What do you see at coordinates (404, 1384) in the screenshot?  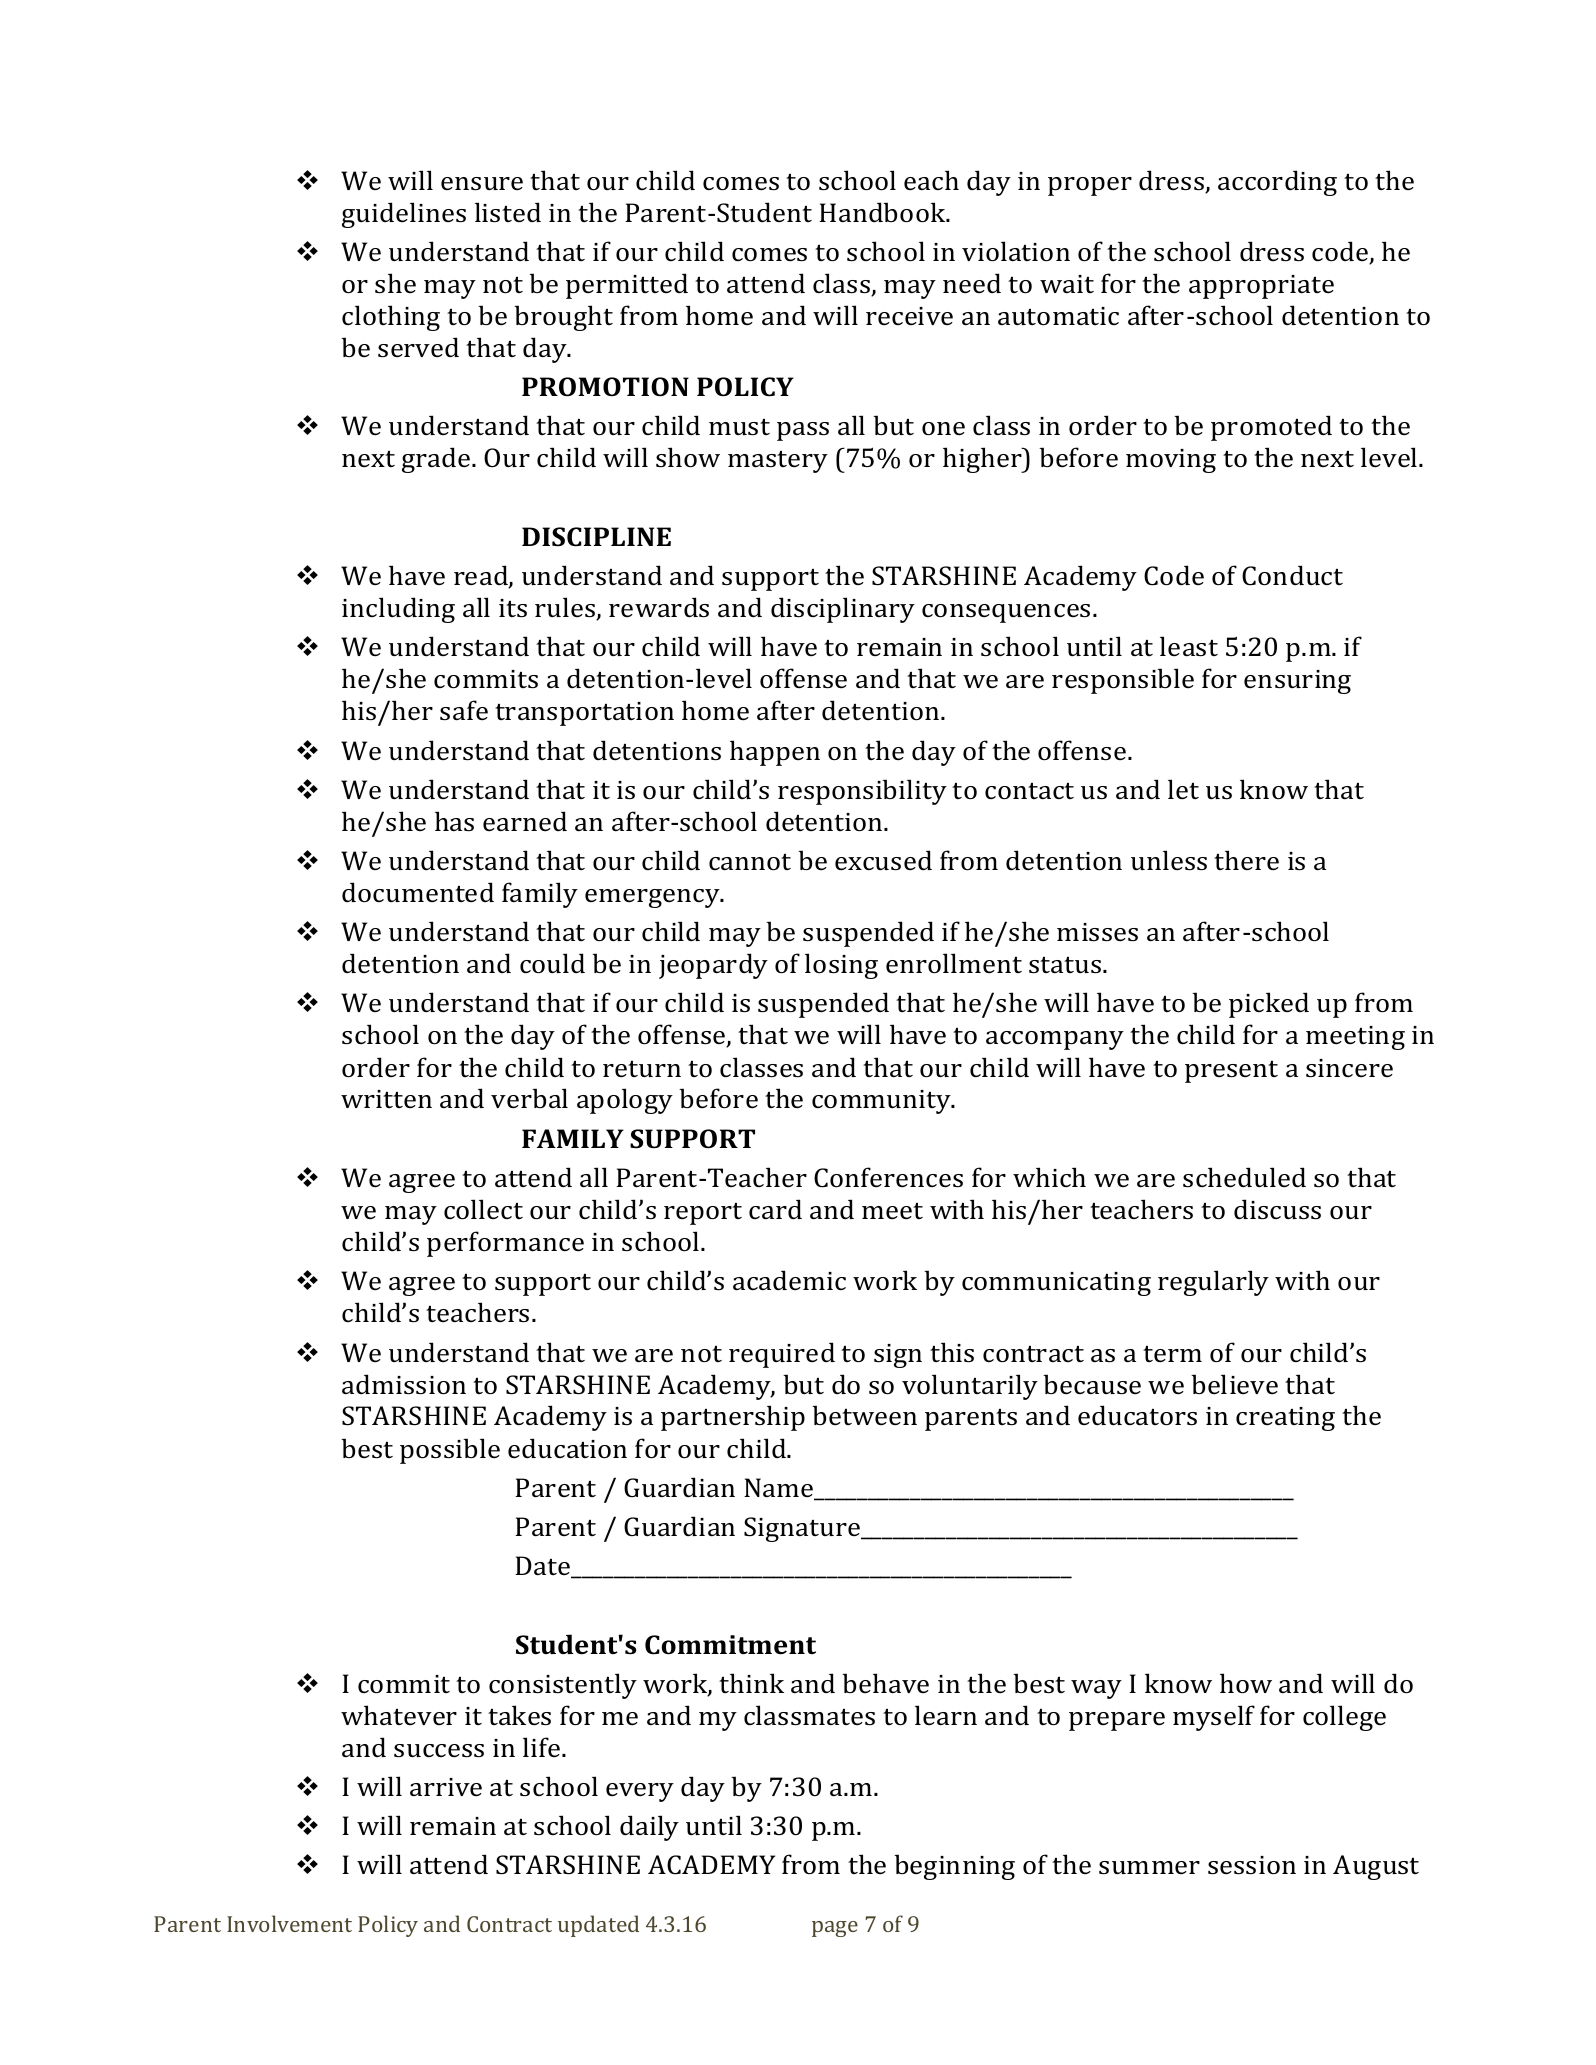 I see `admission` at bounding box center [404, 1384].
